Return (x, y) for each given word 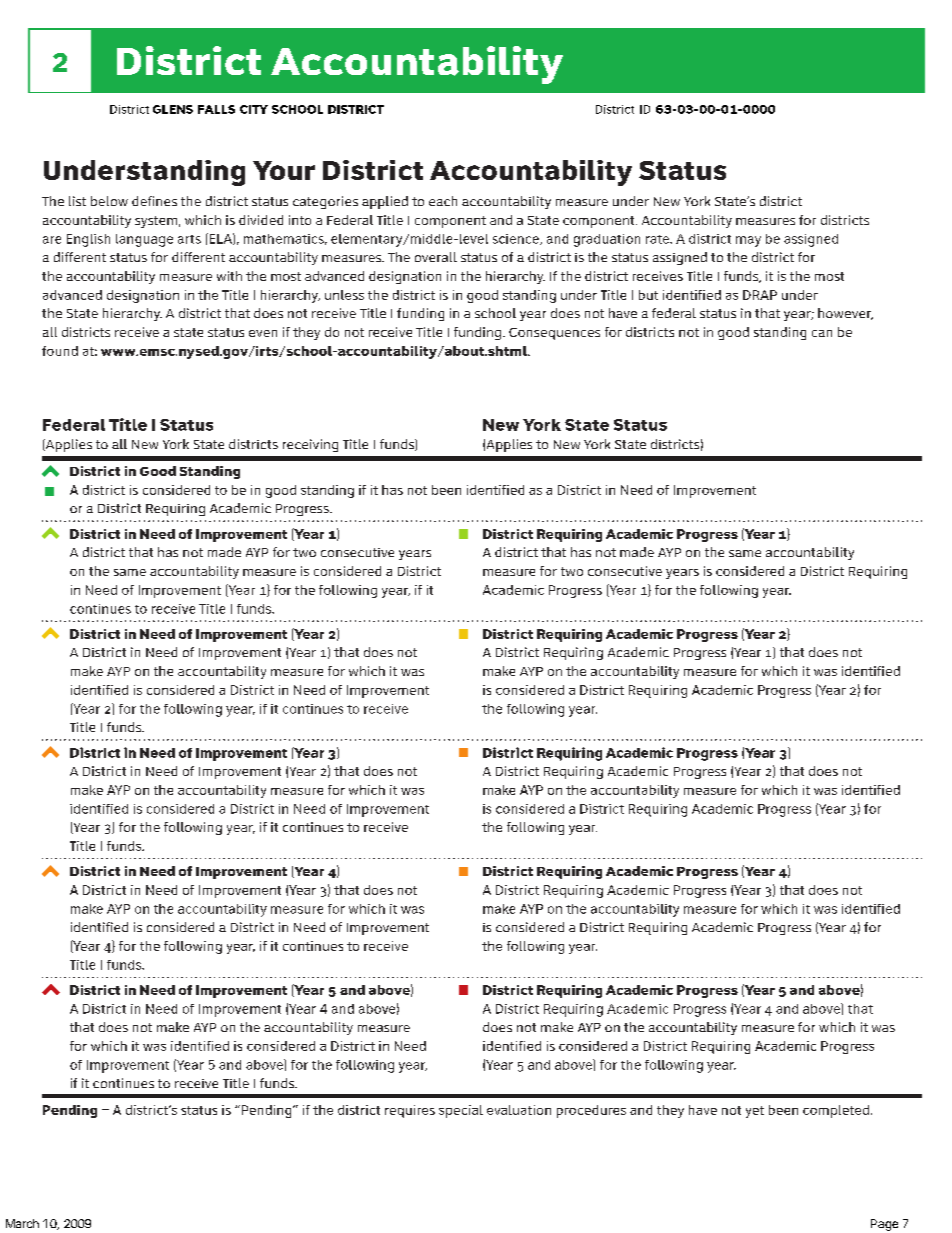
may (748, 241)
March (22, 1223)
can (822, 333)
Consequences (554, 334)
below (109, 201)
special (461, 1111)
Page (884, 1225)
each (443, 201)
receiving (310, 445)
